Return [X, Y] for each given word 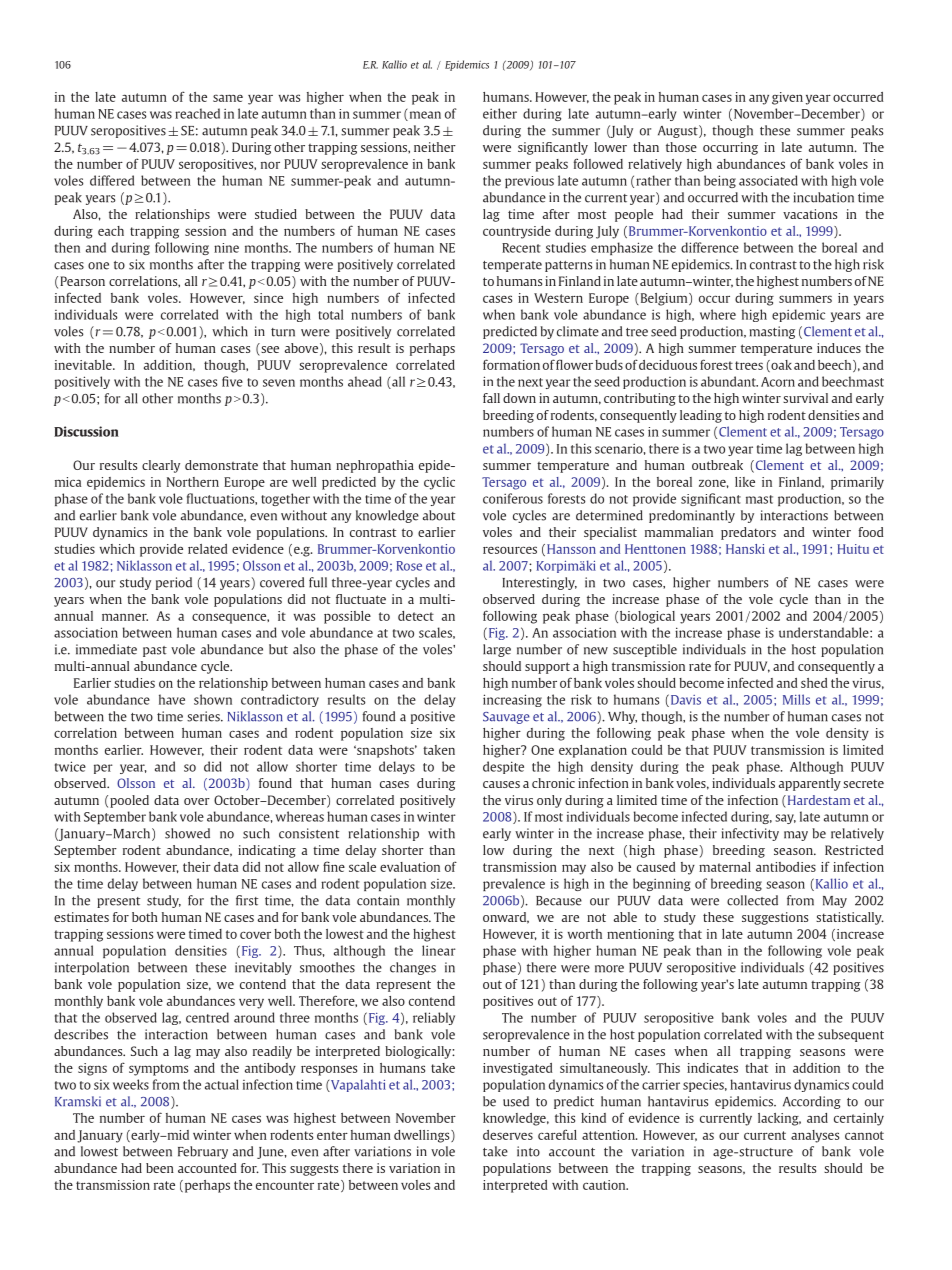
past [155, 651]
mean [424, 116]
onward [506, 918]
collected [752, 900]
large [497, 650]
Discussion [86, 431]
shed [814, 683]
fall [491, 398]
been [160, 1168]
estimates [81, 917]
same [228, 98]
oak [780, 366]
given [787, 98]
